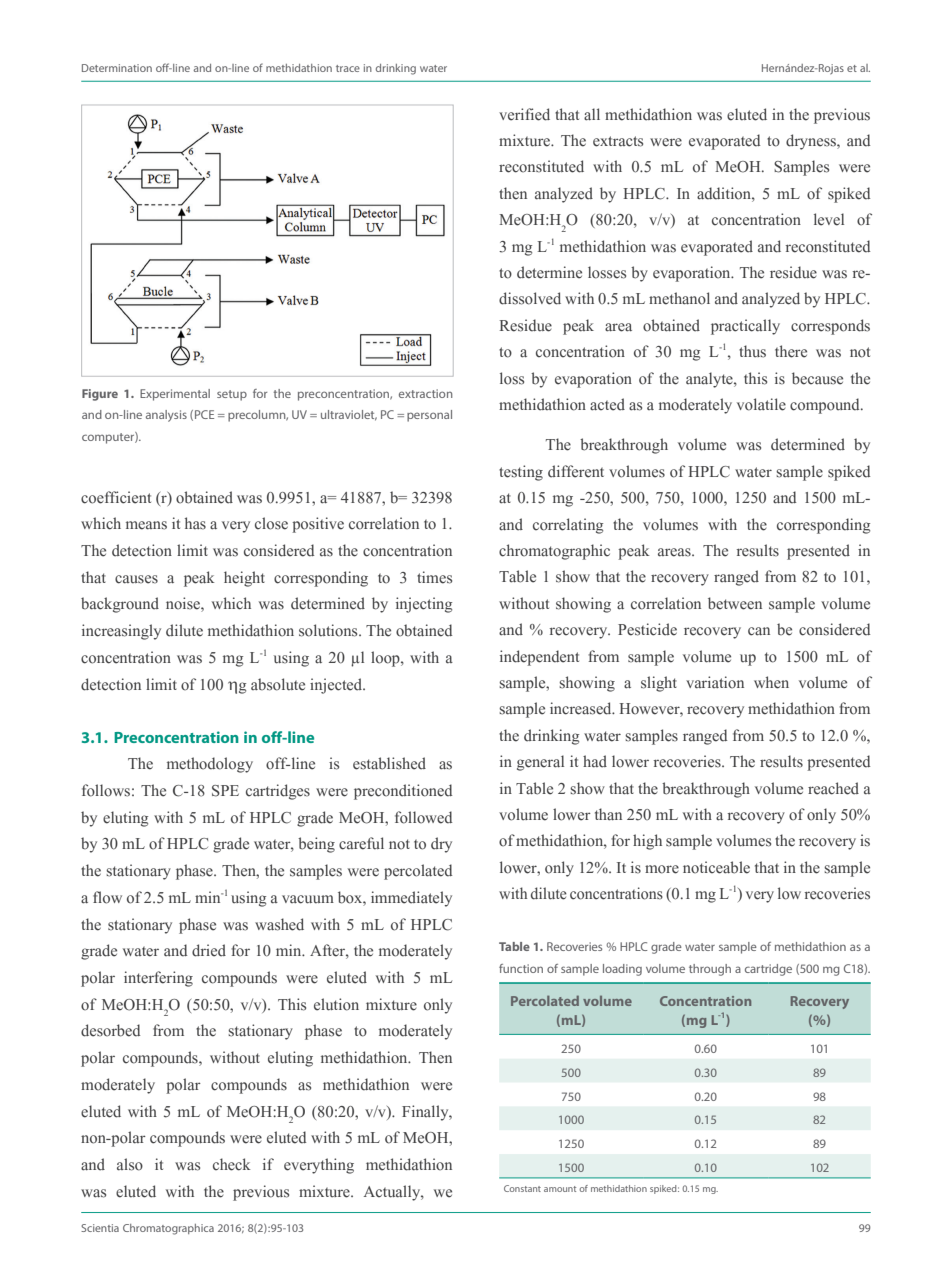 The width and height of the image is (952, 1278). What do you see at coordinates (424, 605) in the image?
I see `injecting` at bounding box center [424, 605].
